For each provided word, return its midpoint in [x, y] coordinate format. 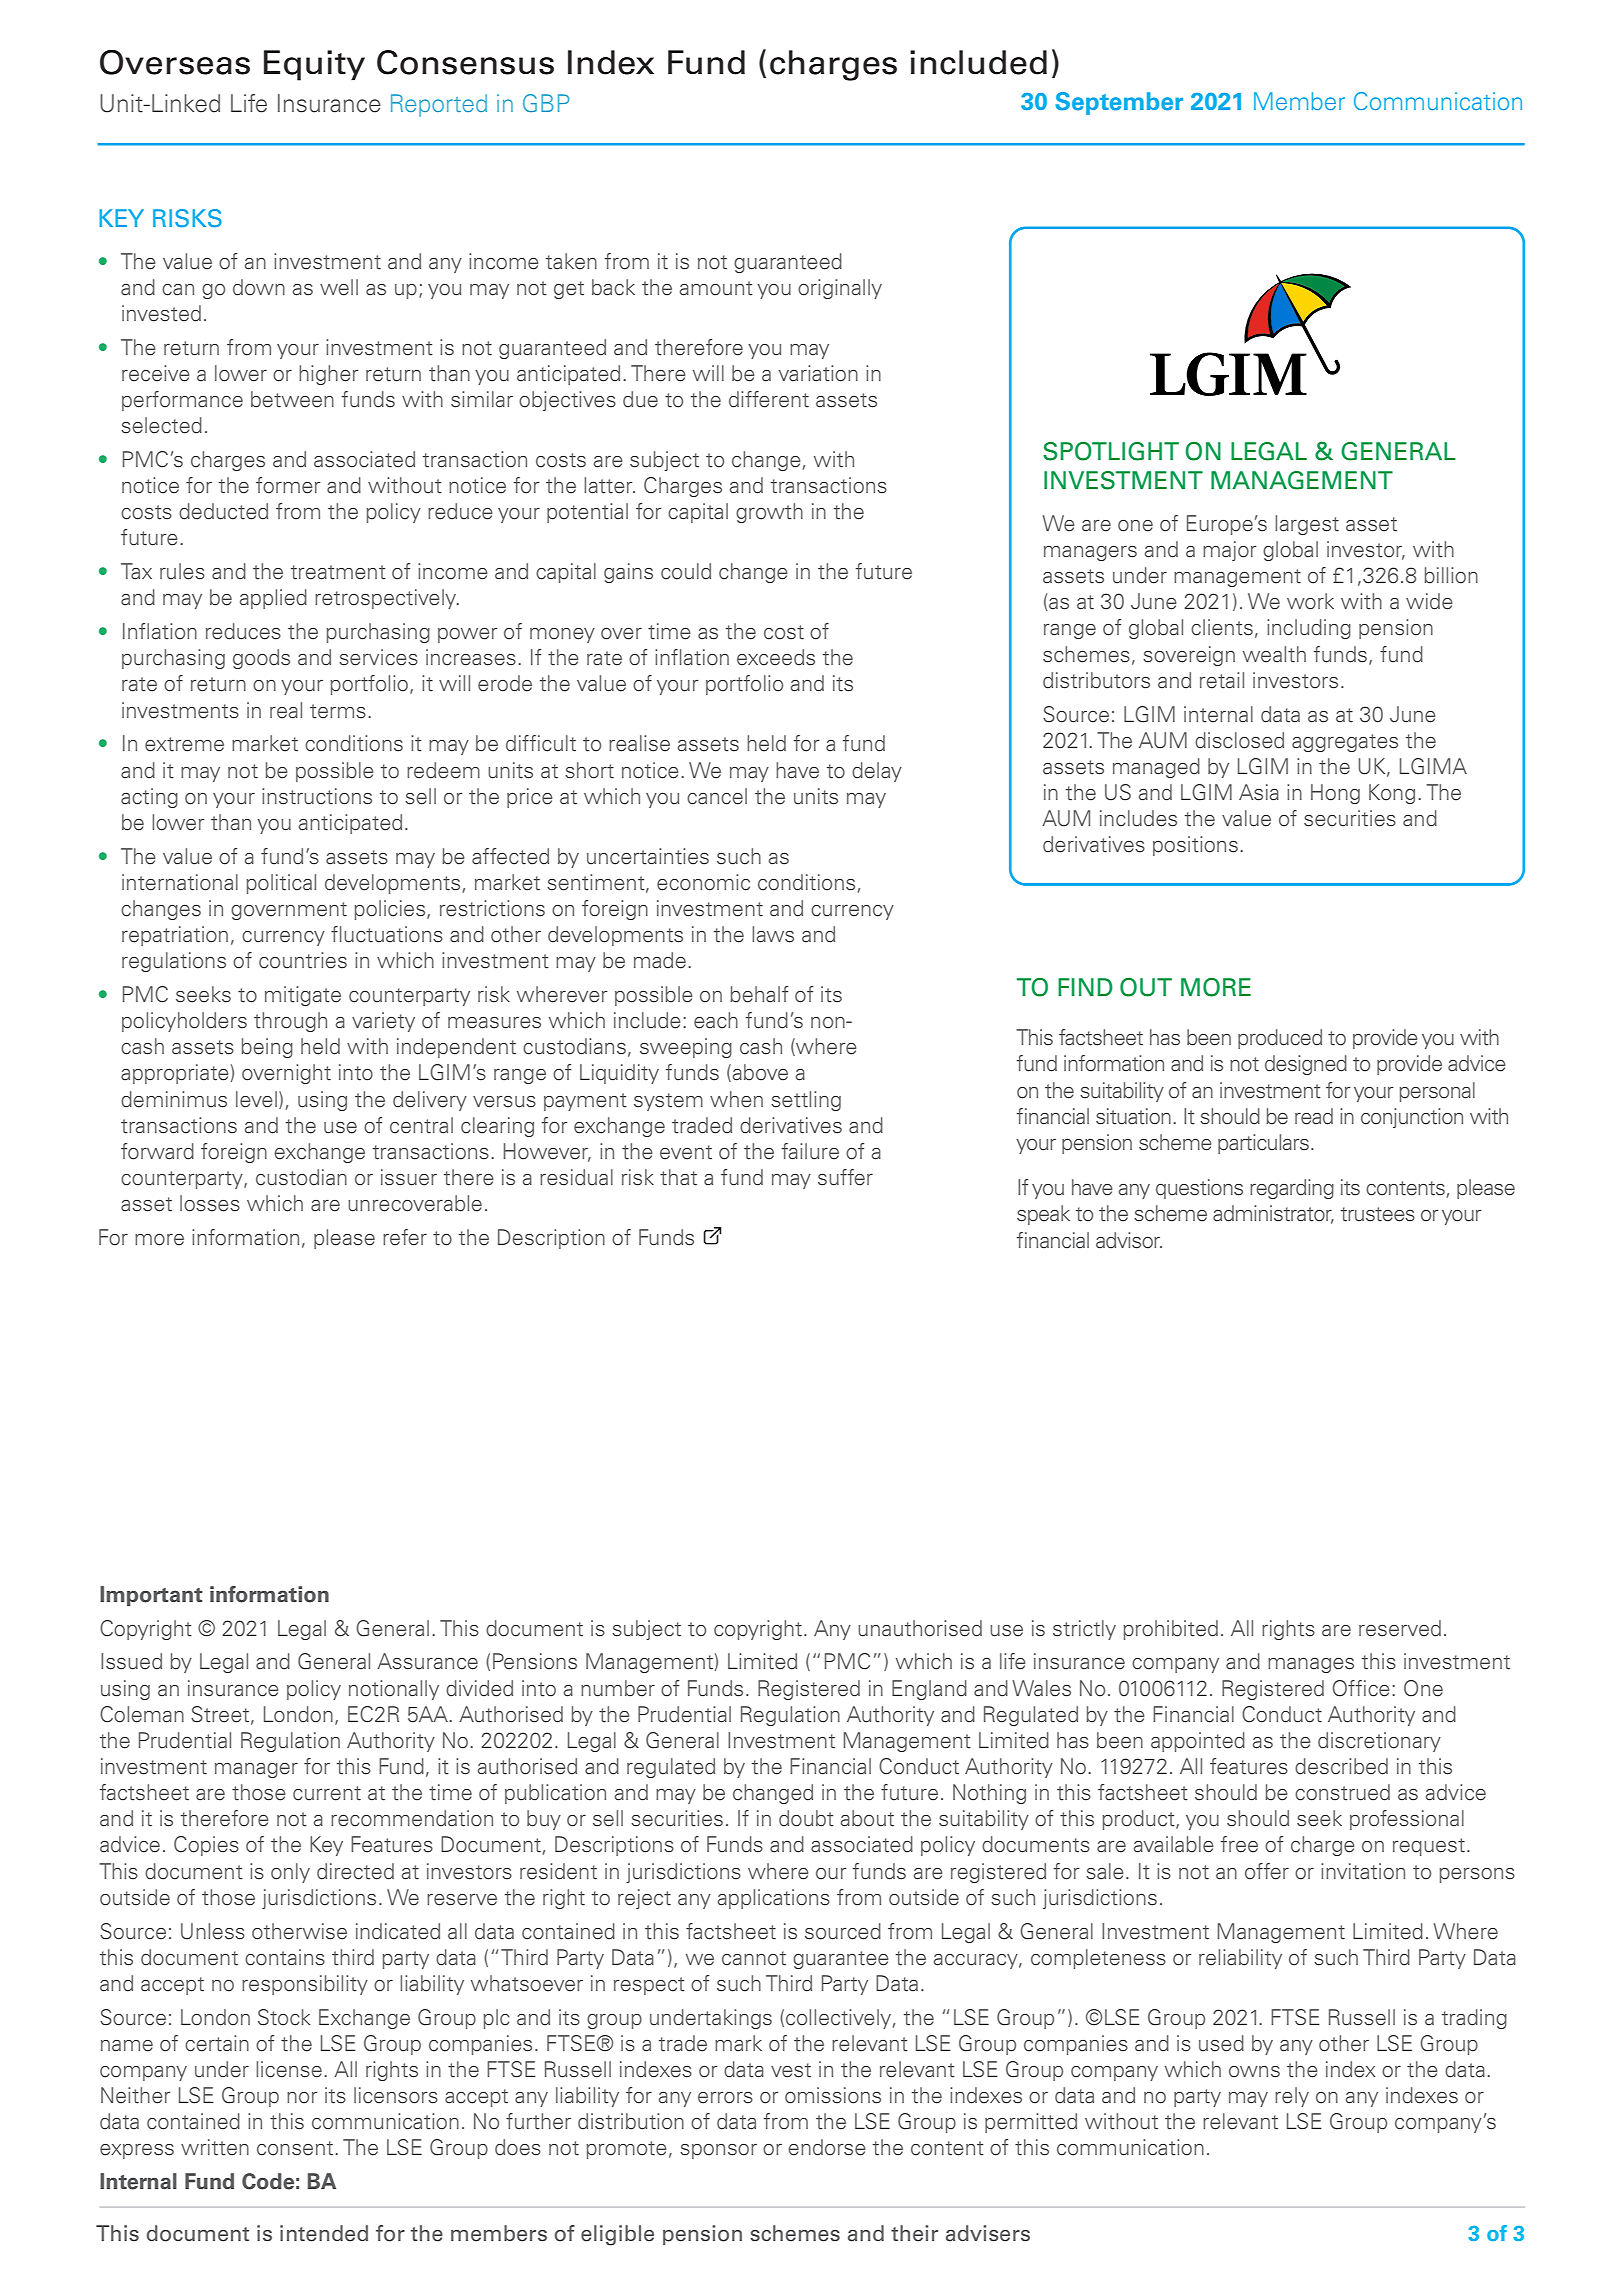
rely [1292, 2097]
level [256, 1099]
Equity [314, 65]
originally [840, 289]
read [1314, 1116]
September [1119, 103]
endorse [826, 2147]
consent [295, 2148]
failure [810, 1151]
